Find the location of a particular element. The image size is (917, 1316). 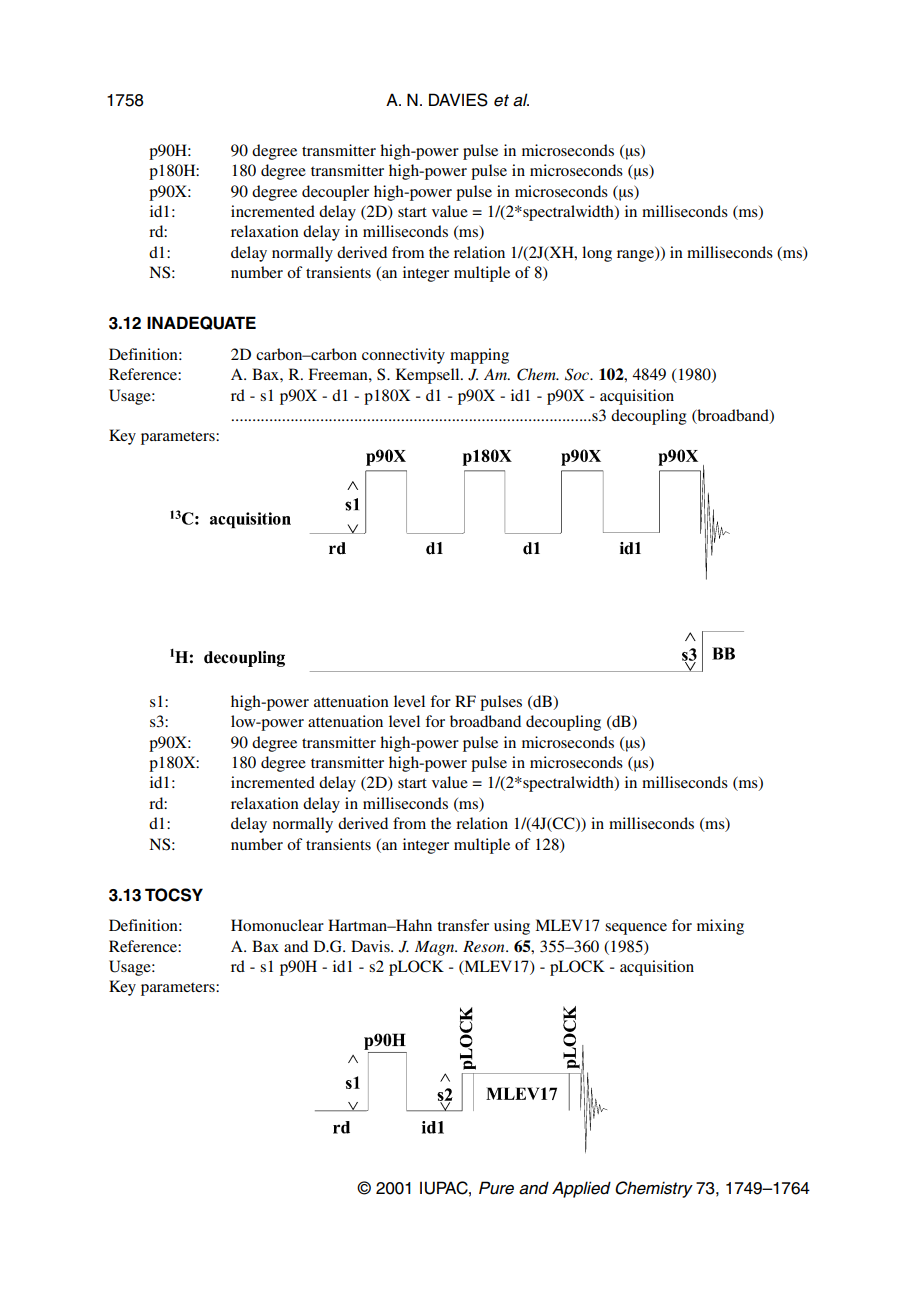

Applied is located at coordinates (581, 1189).
